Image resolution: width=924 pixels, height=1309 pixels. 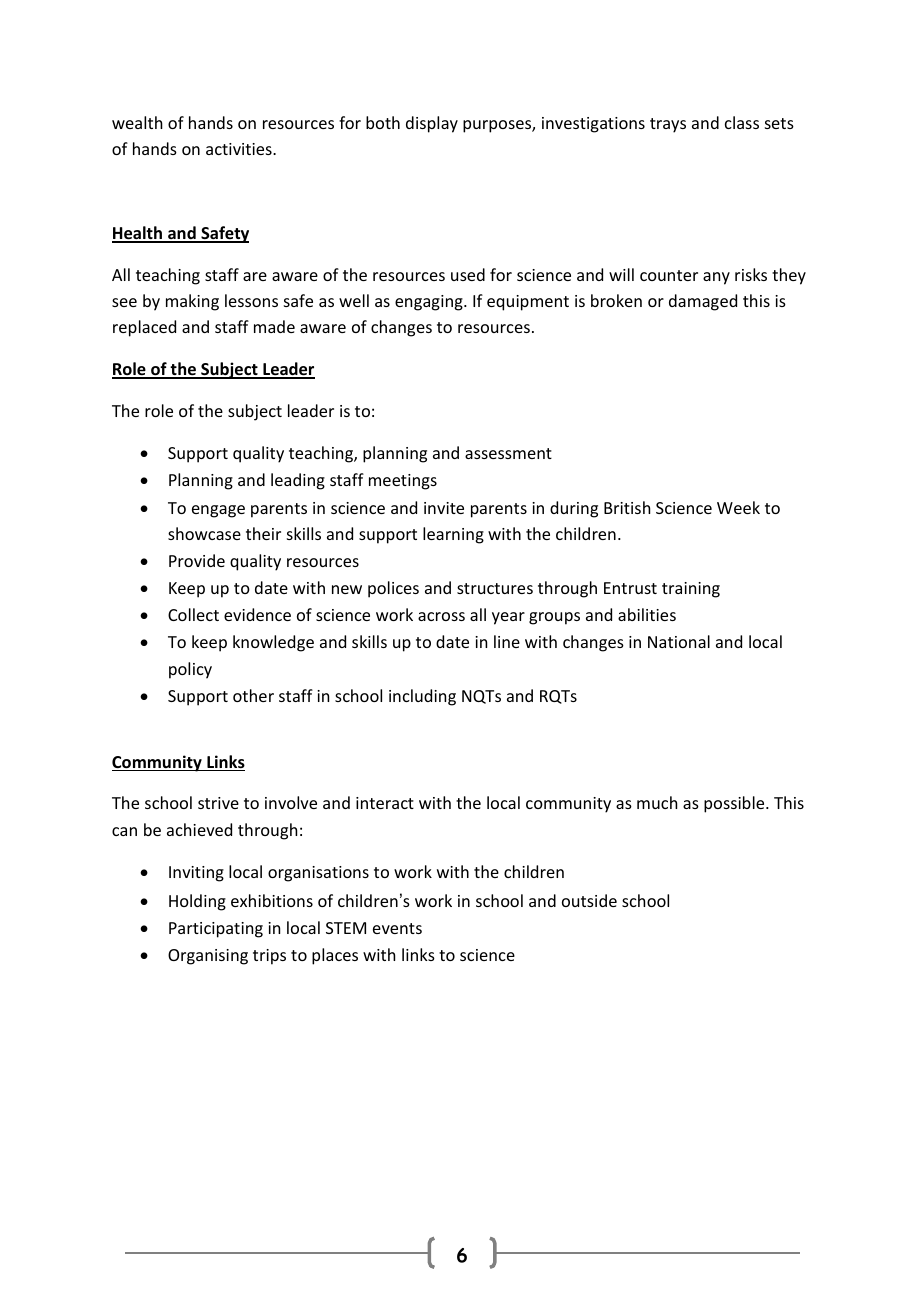 I want to click on possible, so click(x=735, y=804).
